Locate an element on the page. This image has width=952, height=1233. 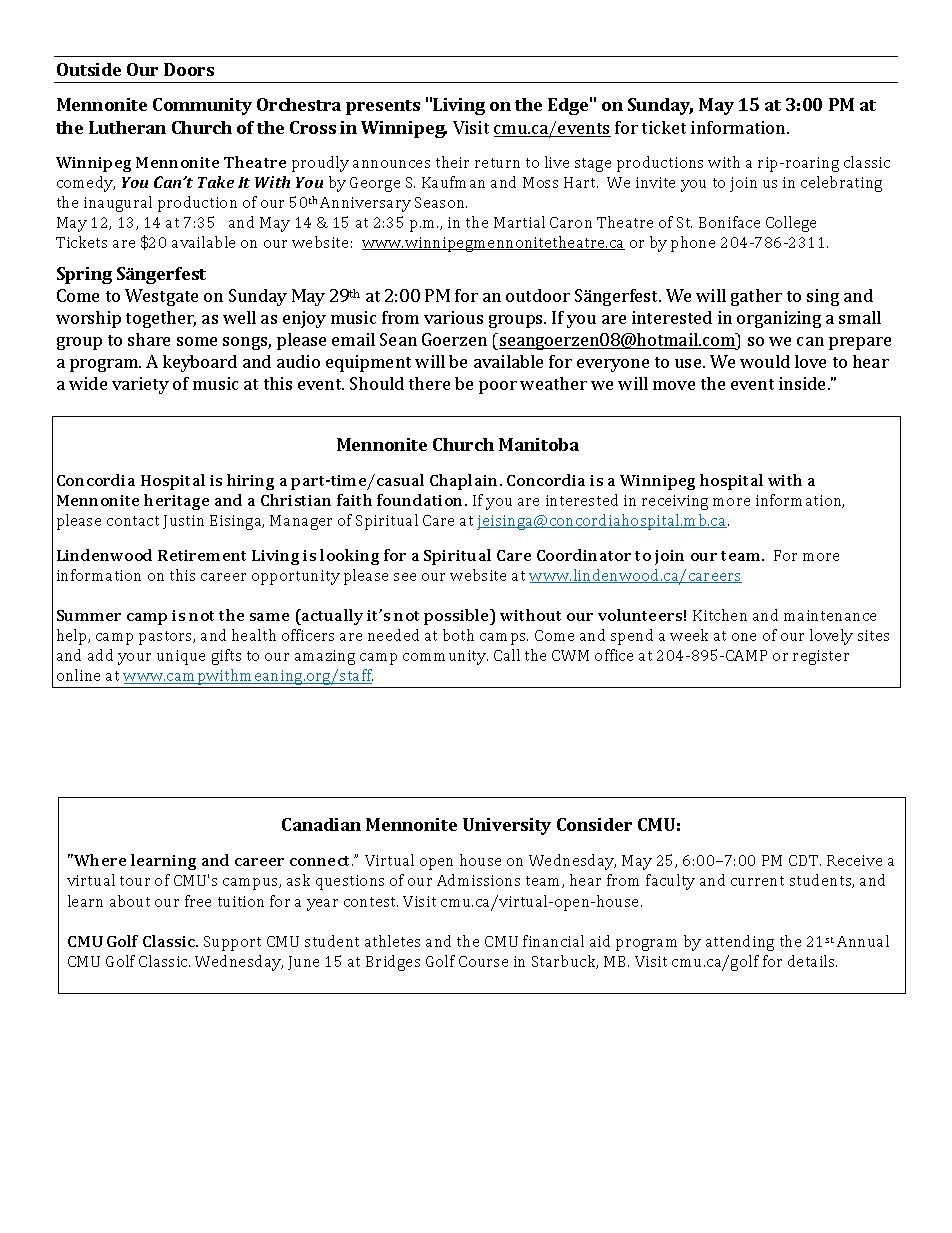
Support is located at coordinates (232, 943).
